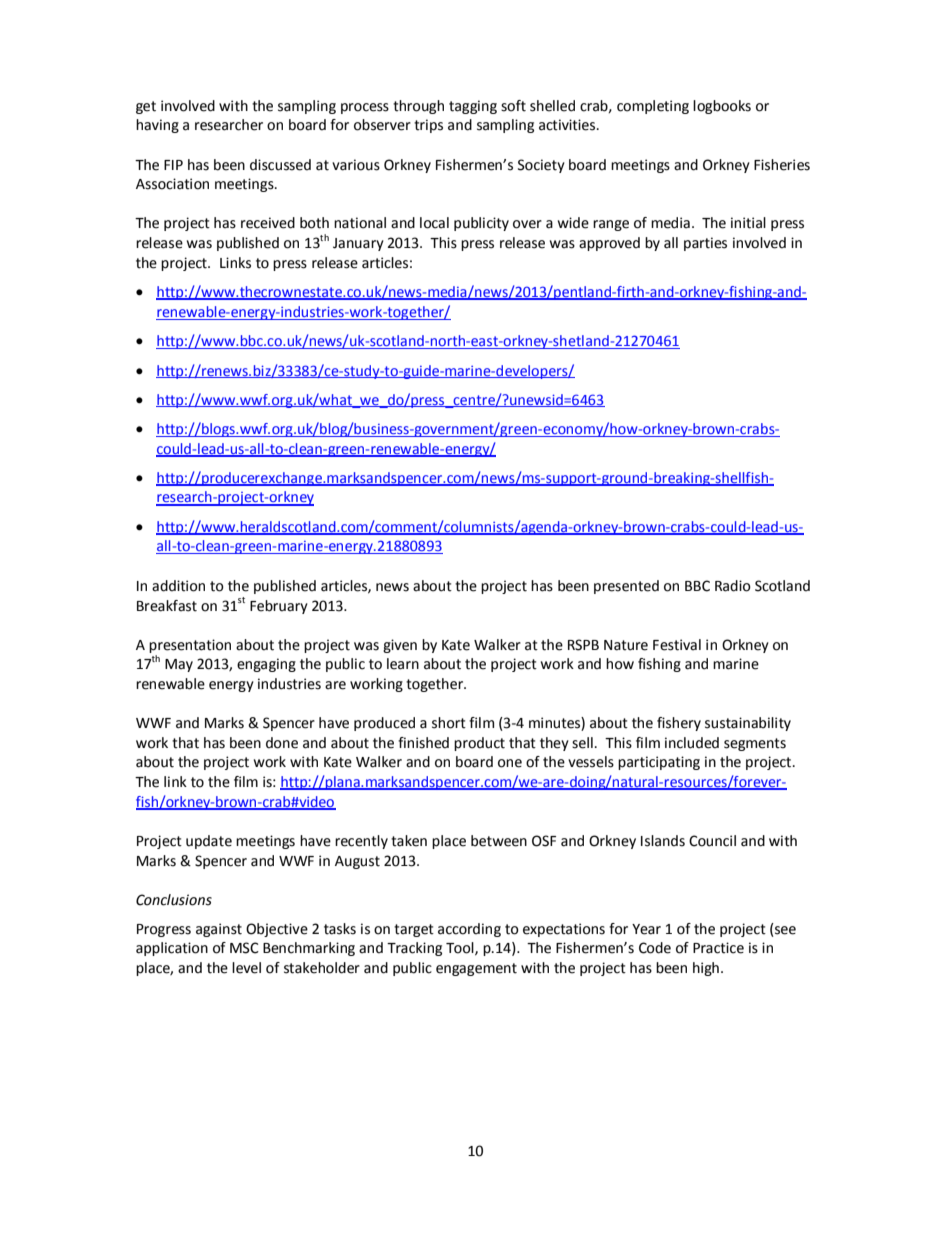  What do you see at coordinates (733, 586) in the screenshot?
I see `Radio` at bounding box center [733, 586].
